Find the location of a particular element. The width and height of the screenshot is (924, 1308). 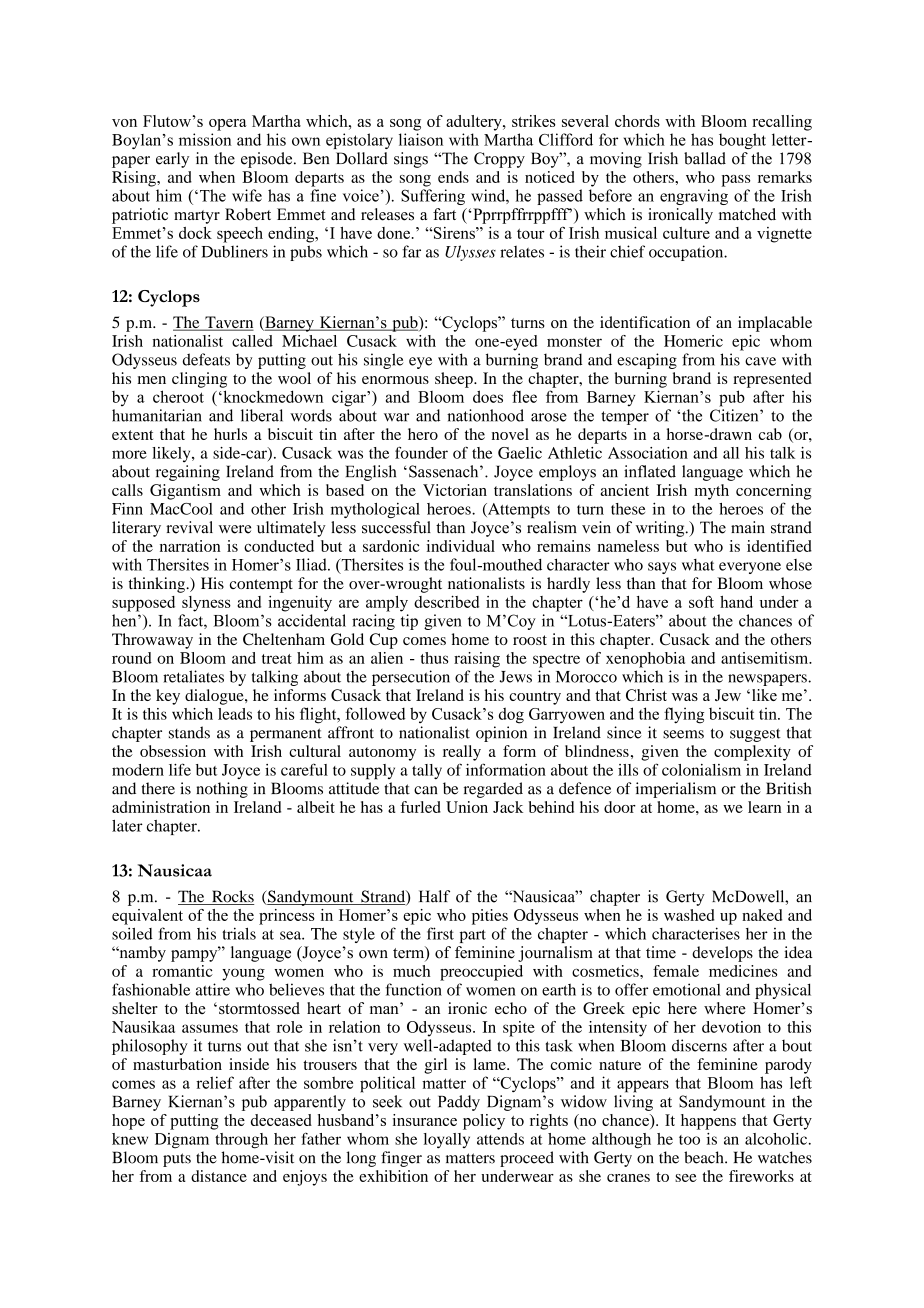

mission is located at coordinates (205, 139).
